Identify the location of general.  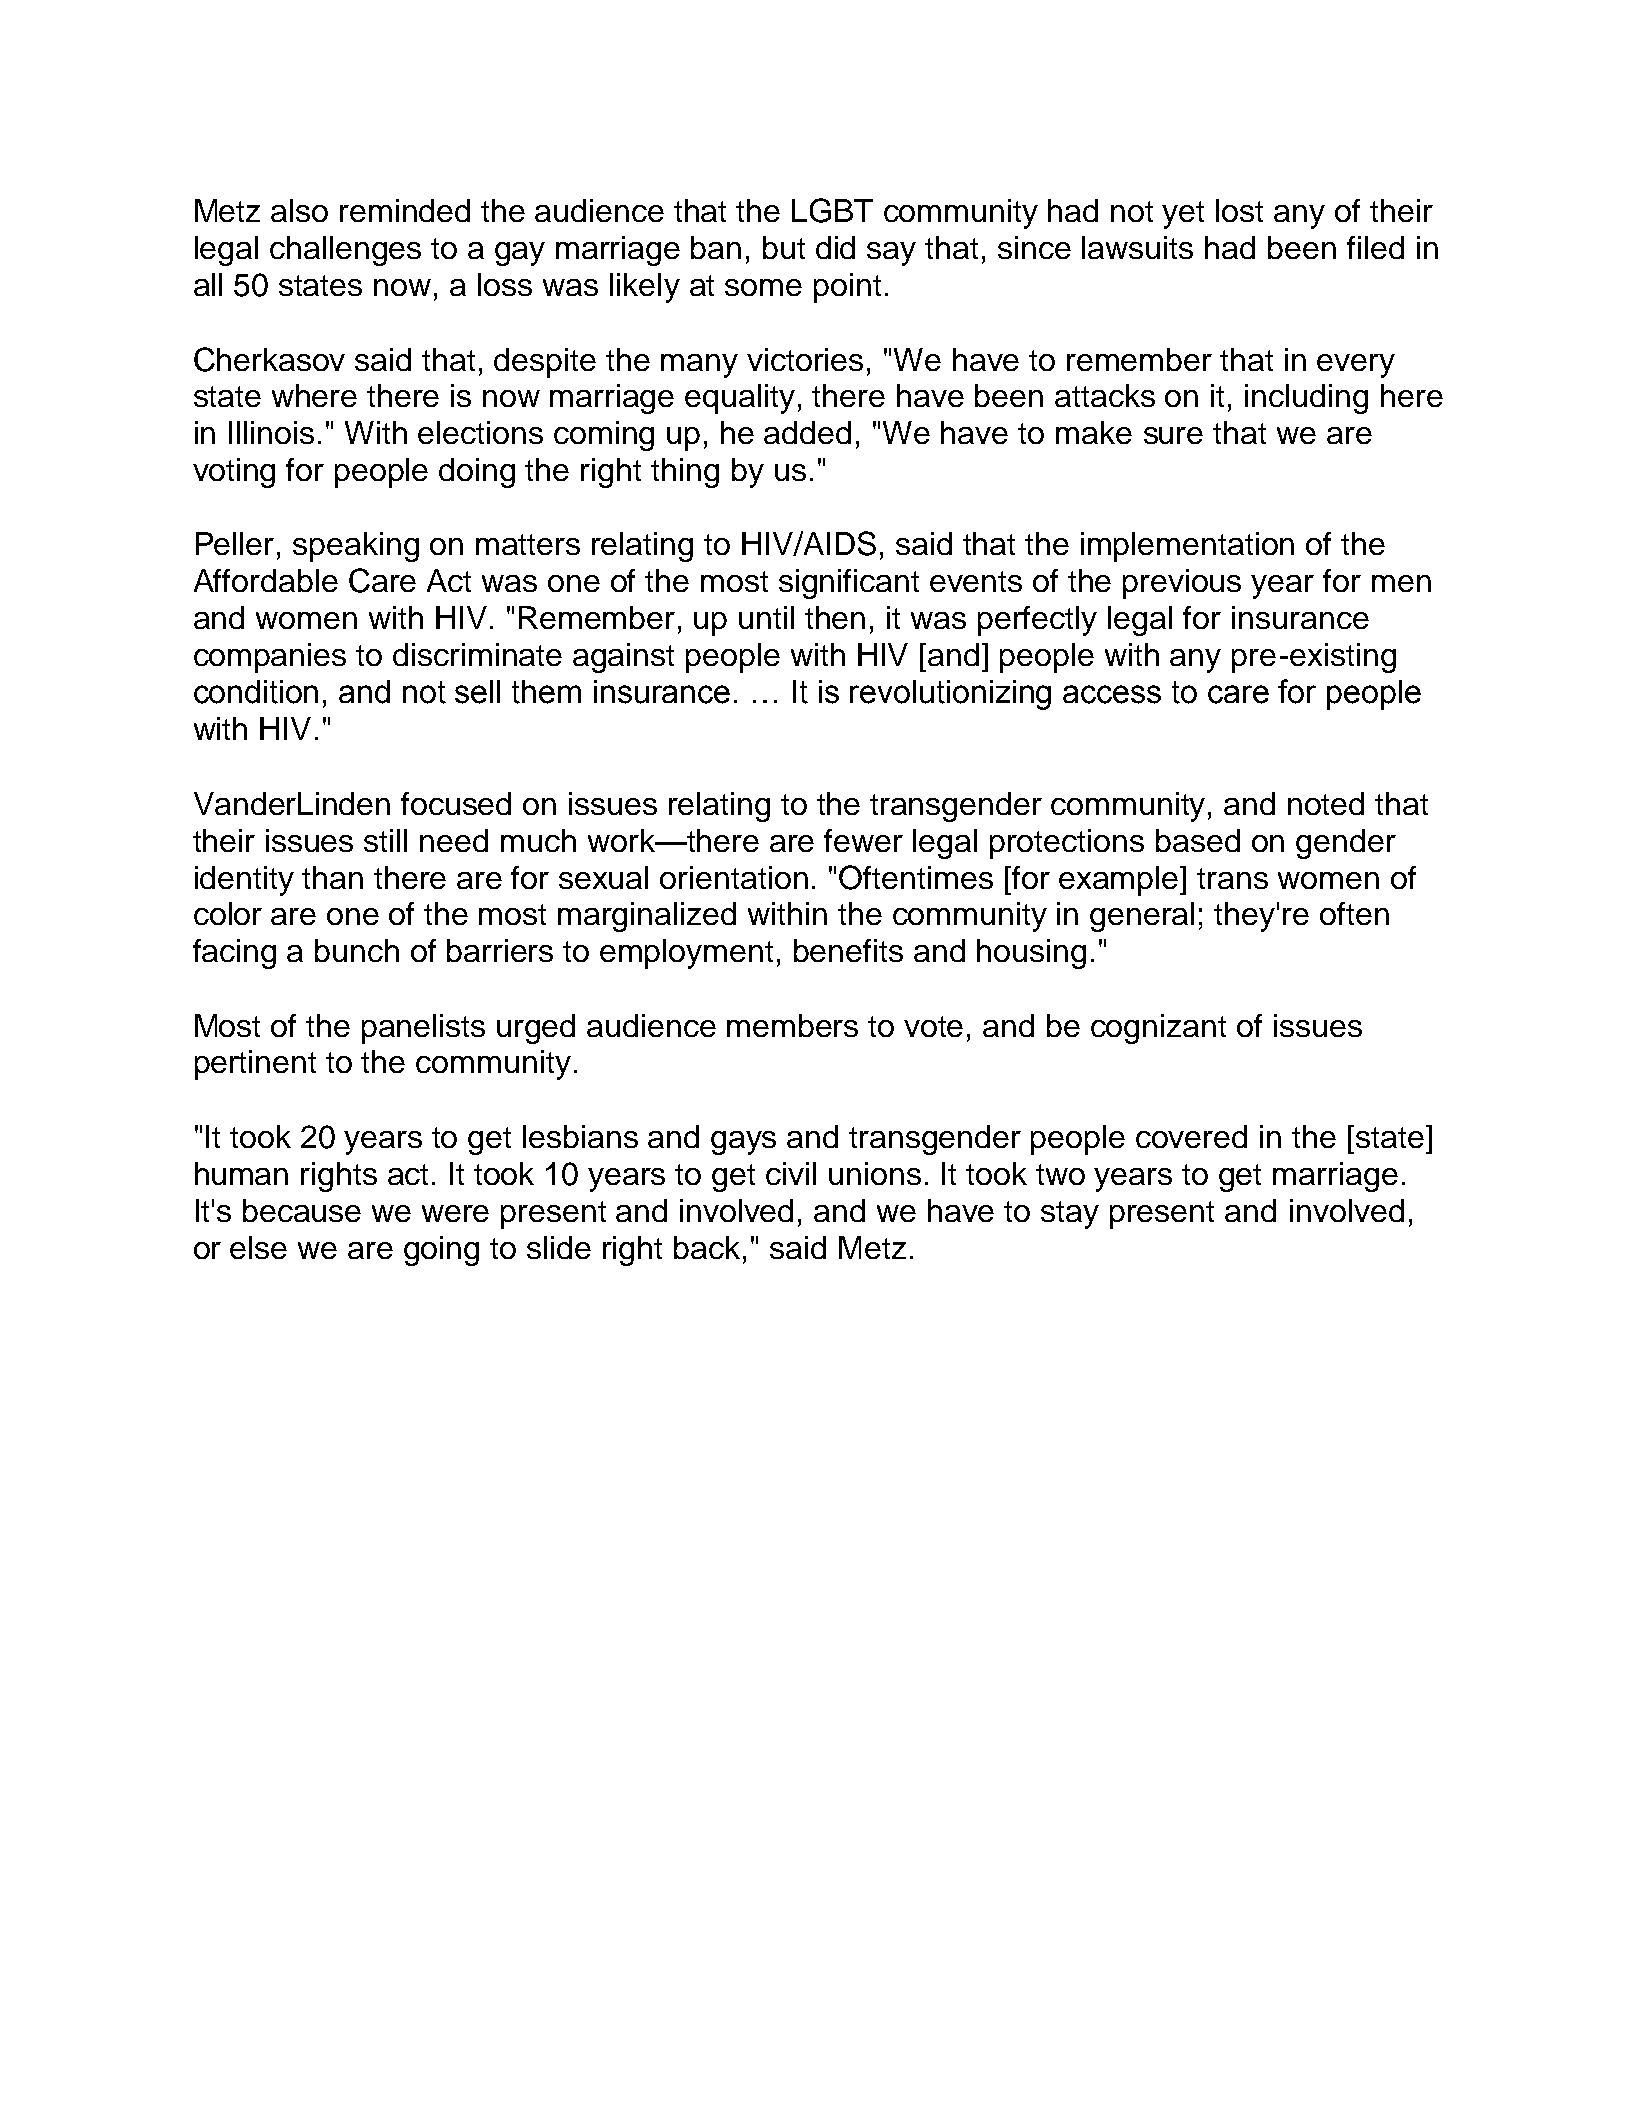
(1142, 917).
